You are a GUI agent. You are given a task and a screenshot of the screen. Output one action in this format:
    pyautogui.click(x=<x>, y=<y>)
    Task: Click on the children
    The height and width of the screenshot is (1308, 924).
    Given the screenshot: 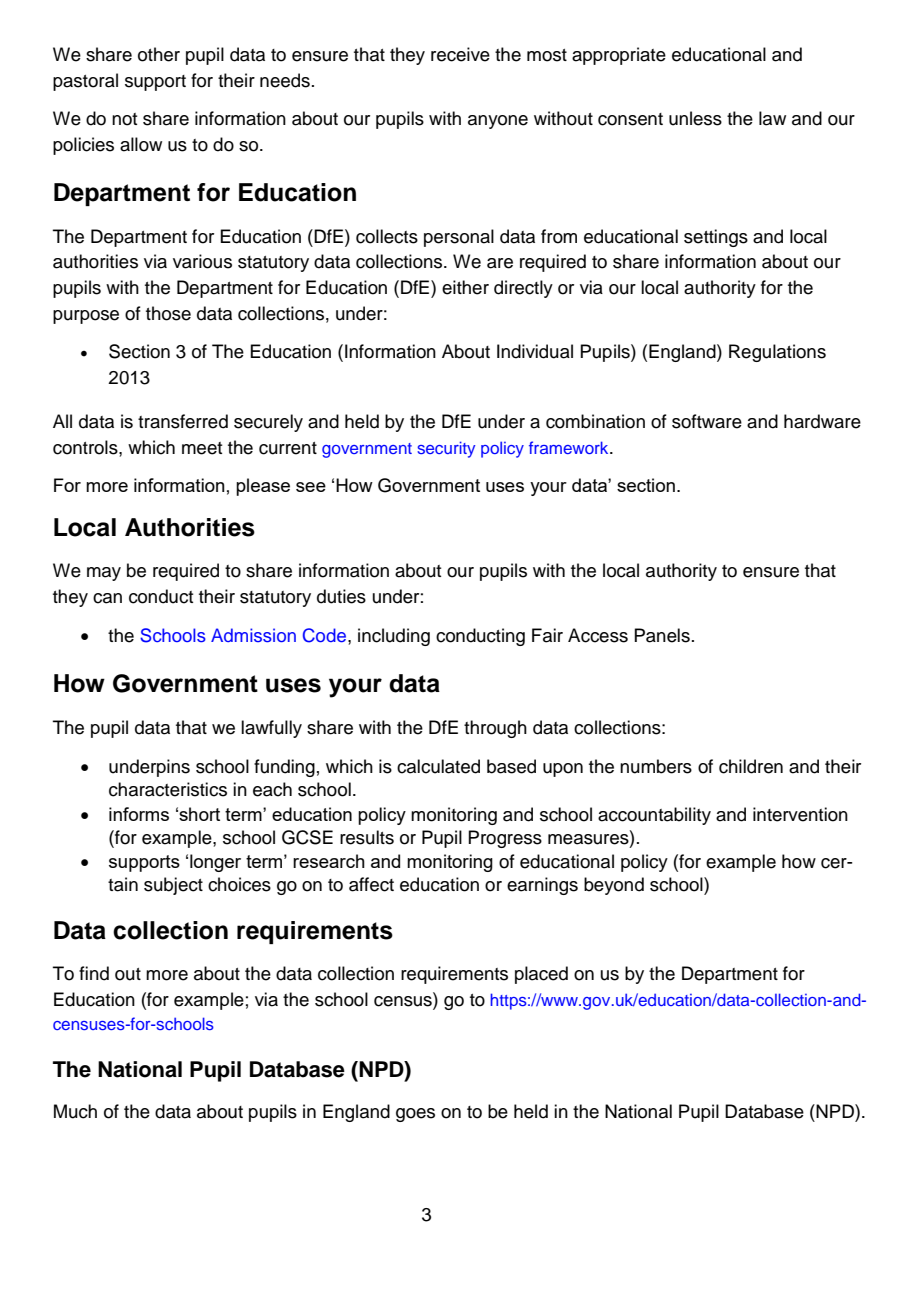 What is the action you would take?
    pyautogui.click(x=751, y=766)
